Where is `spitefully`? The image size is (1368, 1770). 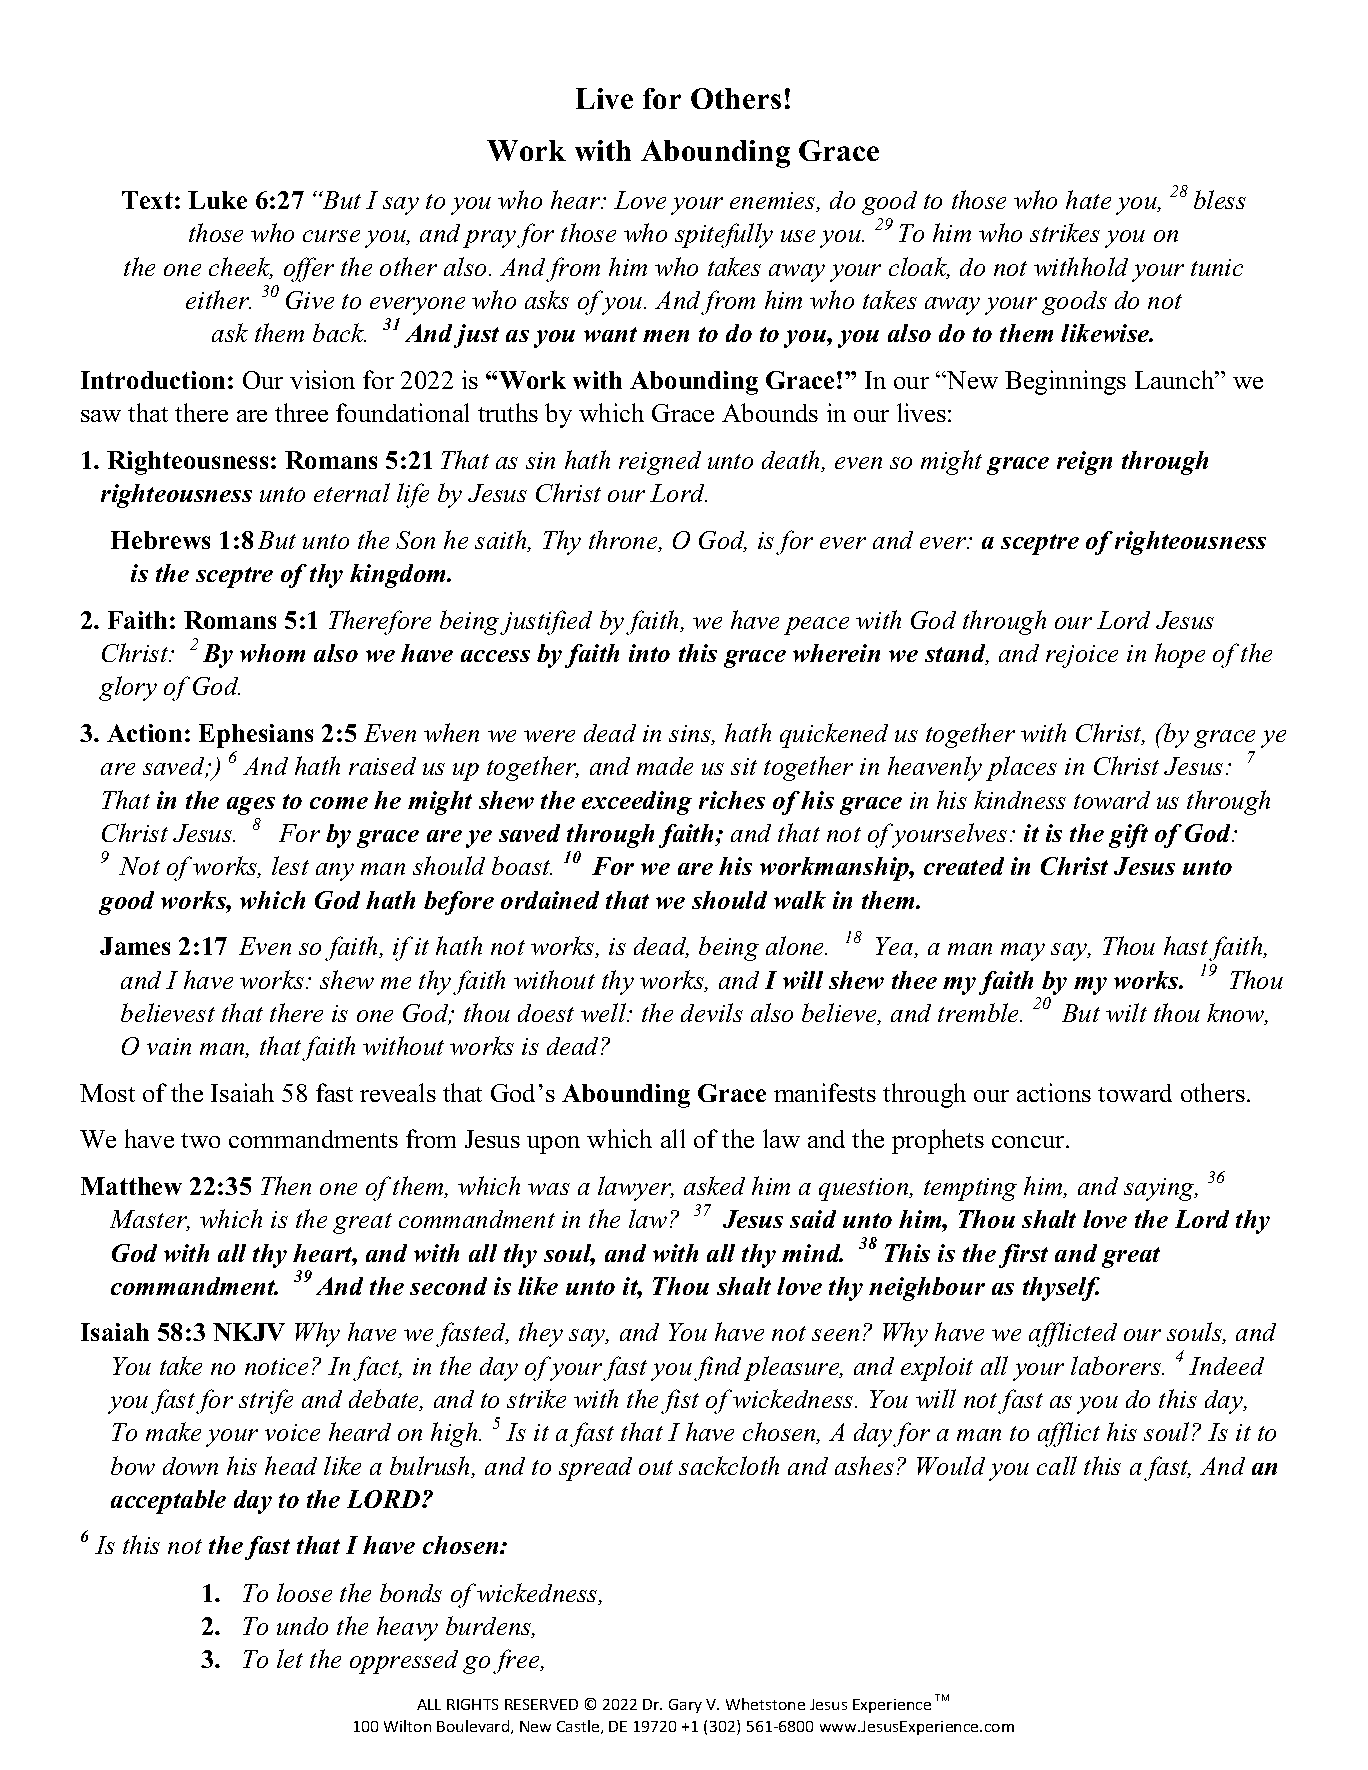
spitefully is located at coordinates (724, 235).
